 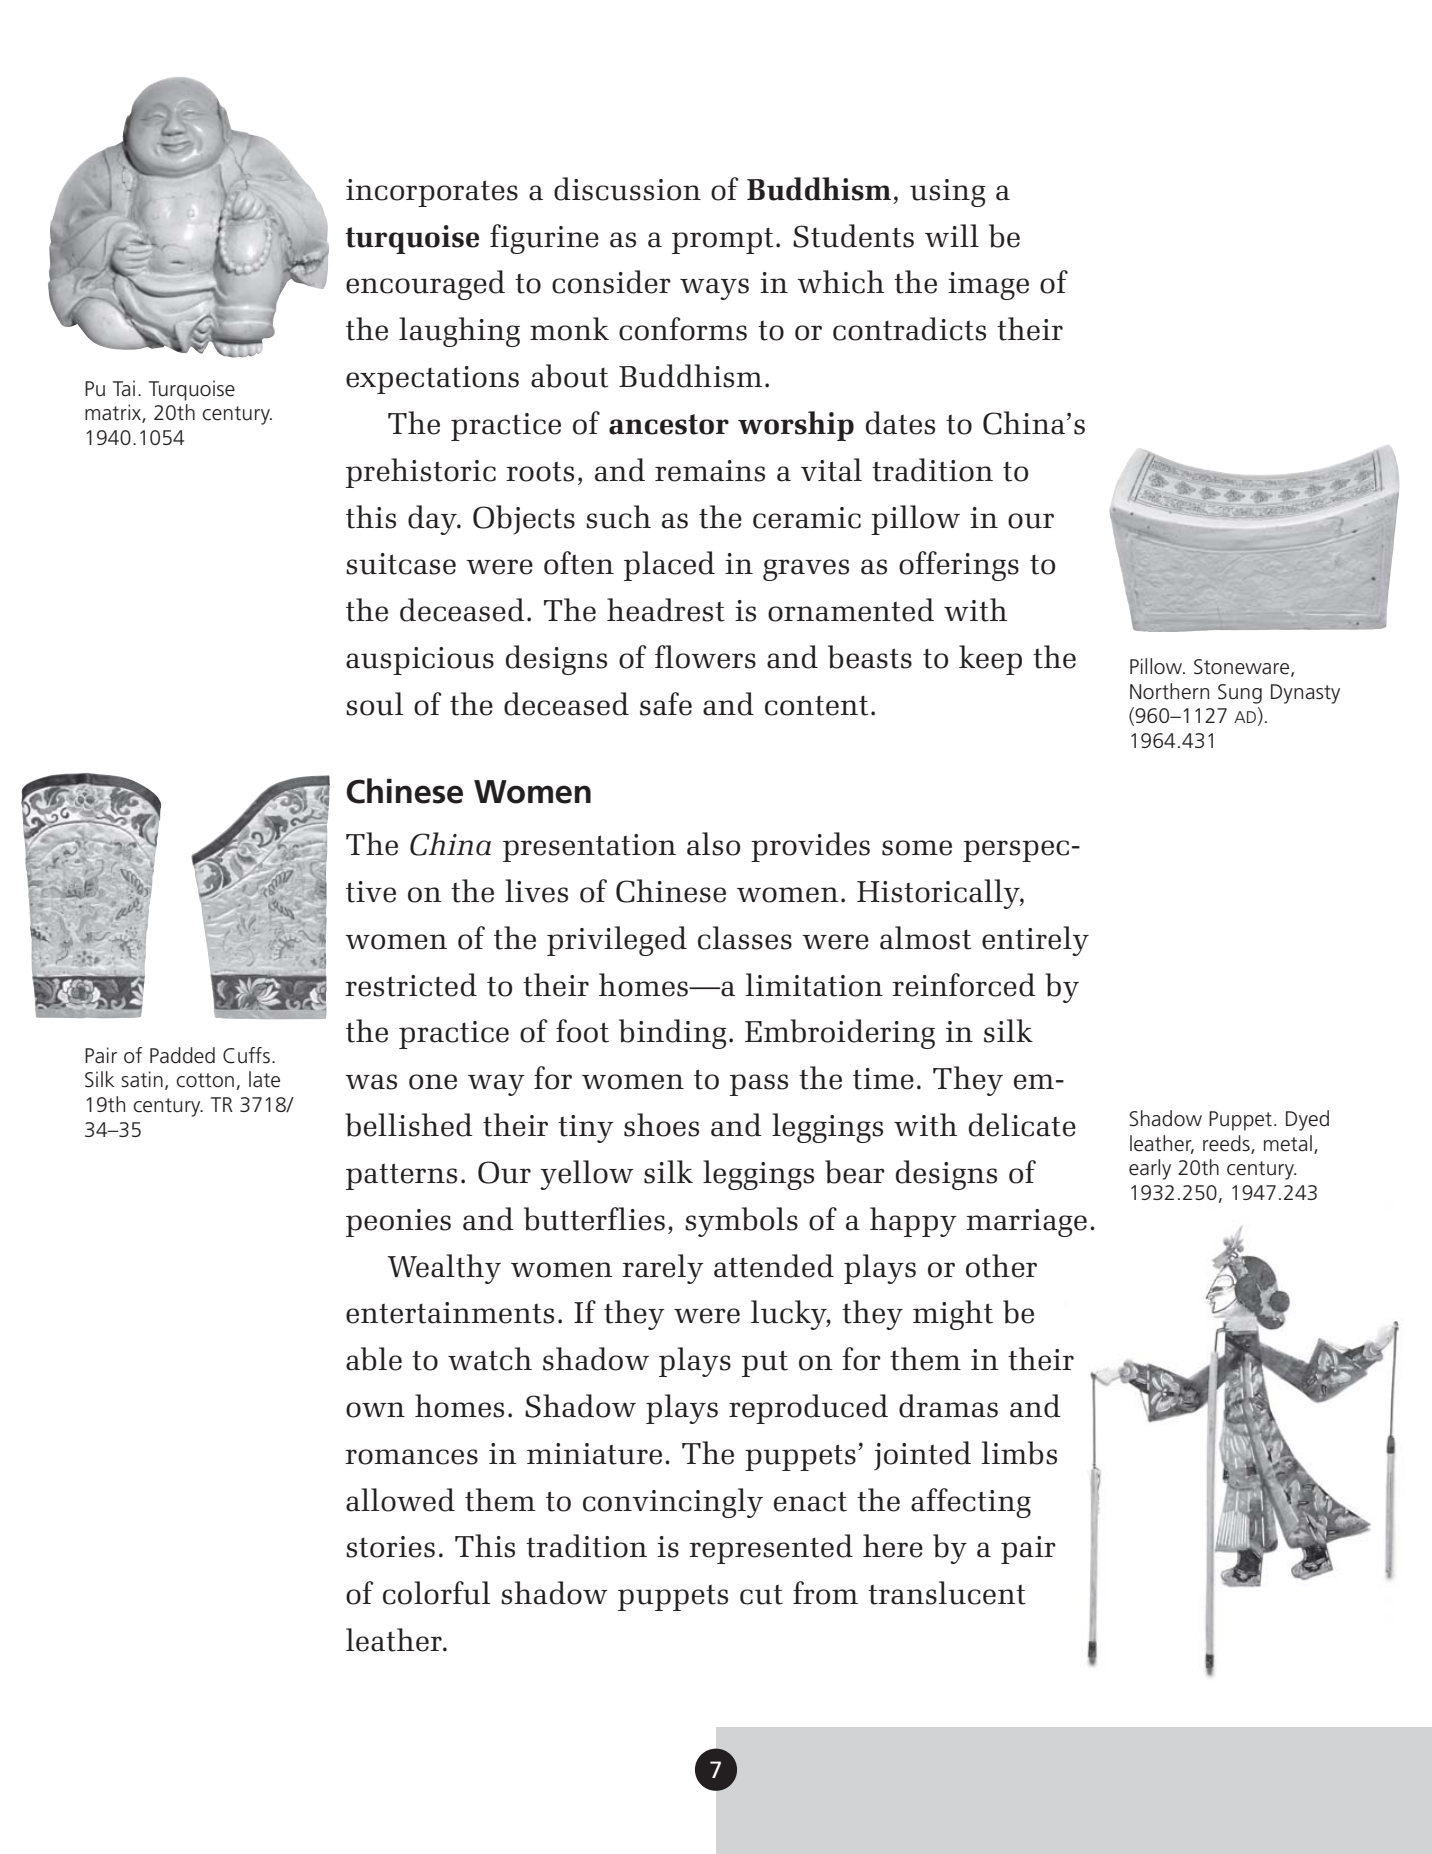 I want to click on stories, so click(x=390, y=1547).
